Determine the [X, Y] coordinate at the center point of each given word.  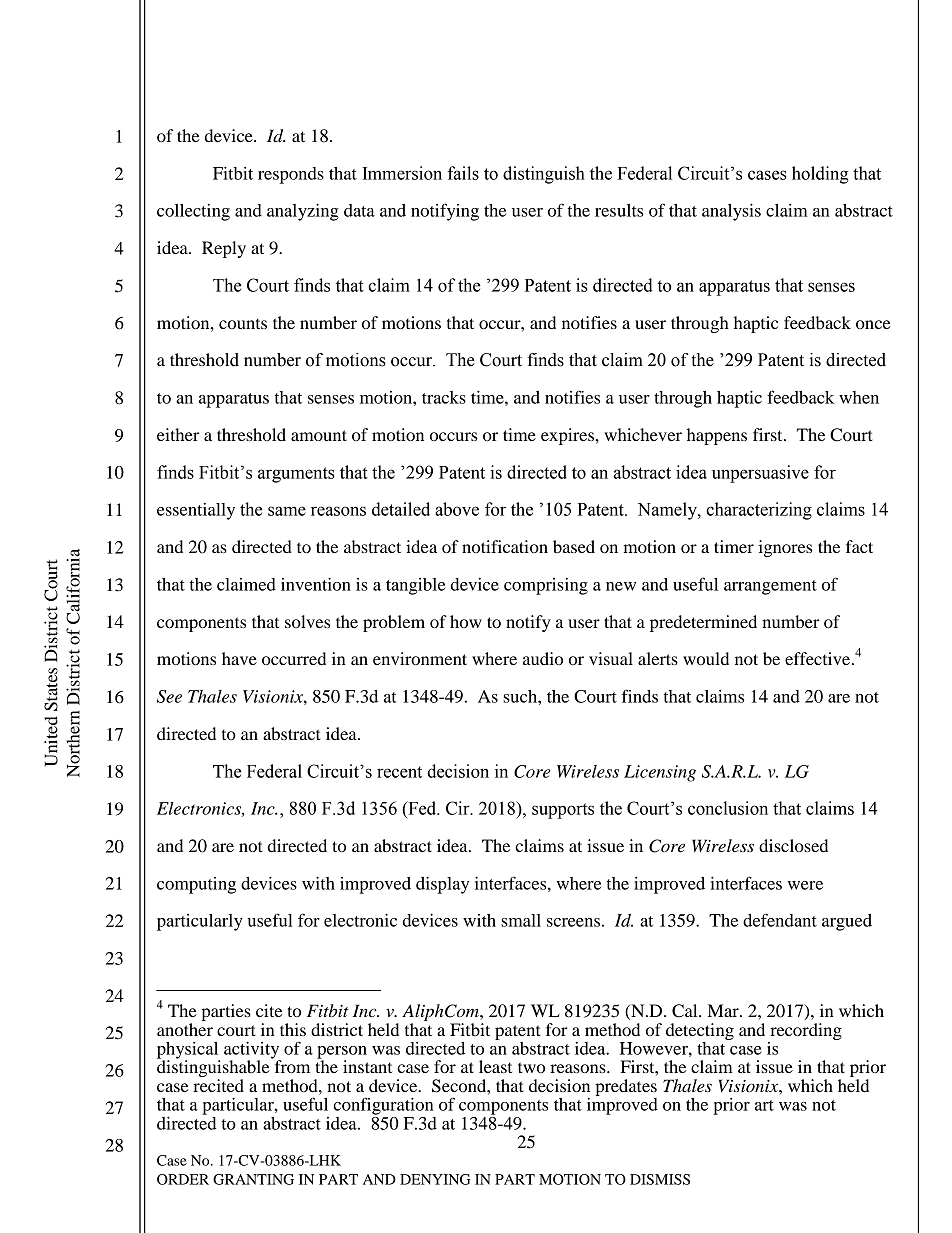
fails [463, 173]
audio [543, 658]
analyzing [303, 212]
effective [819, 658]
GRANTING [253, 1179]
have [239, 658]
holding [820, 175]
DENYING [435, 1179]
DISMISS [660, 1179]
